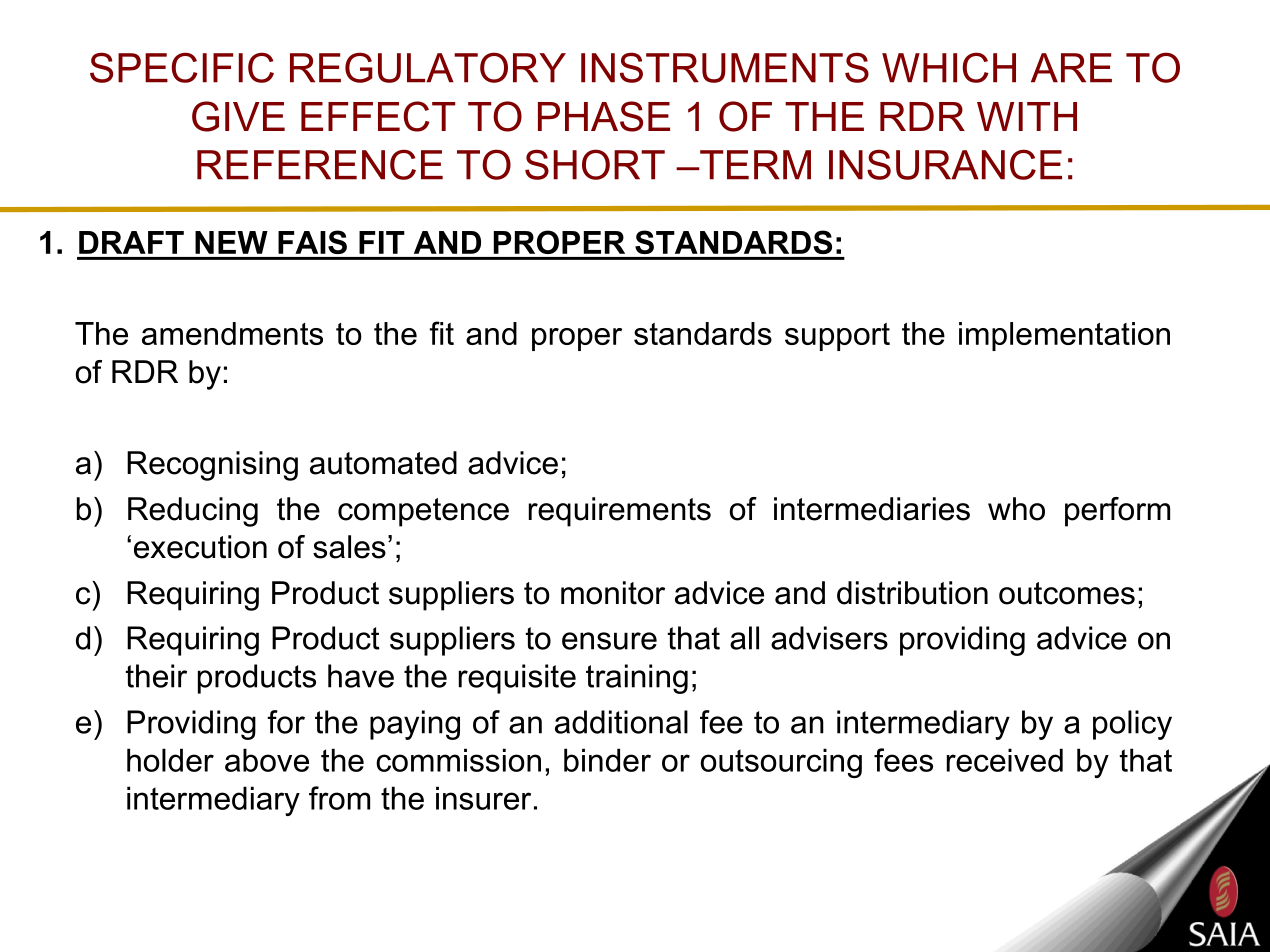  What do you see at coordinates (620, 512) in the screenshot?
I see `requirements` at bounding box center [620, 512].
